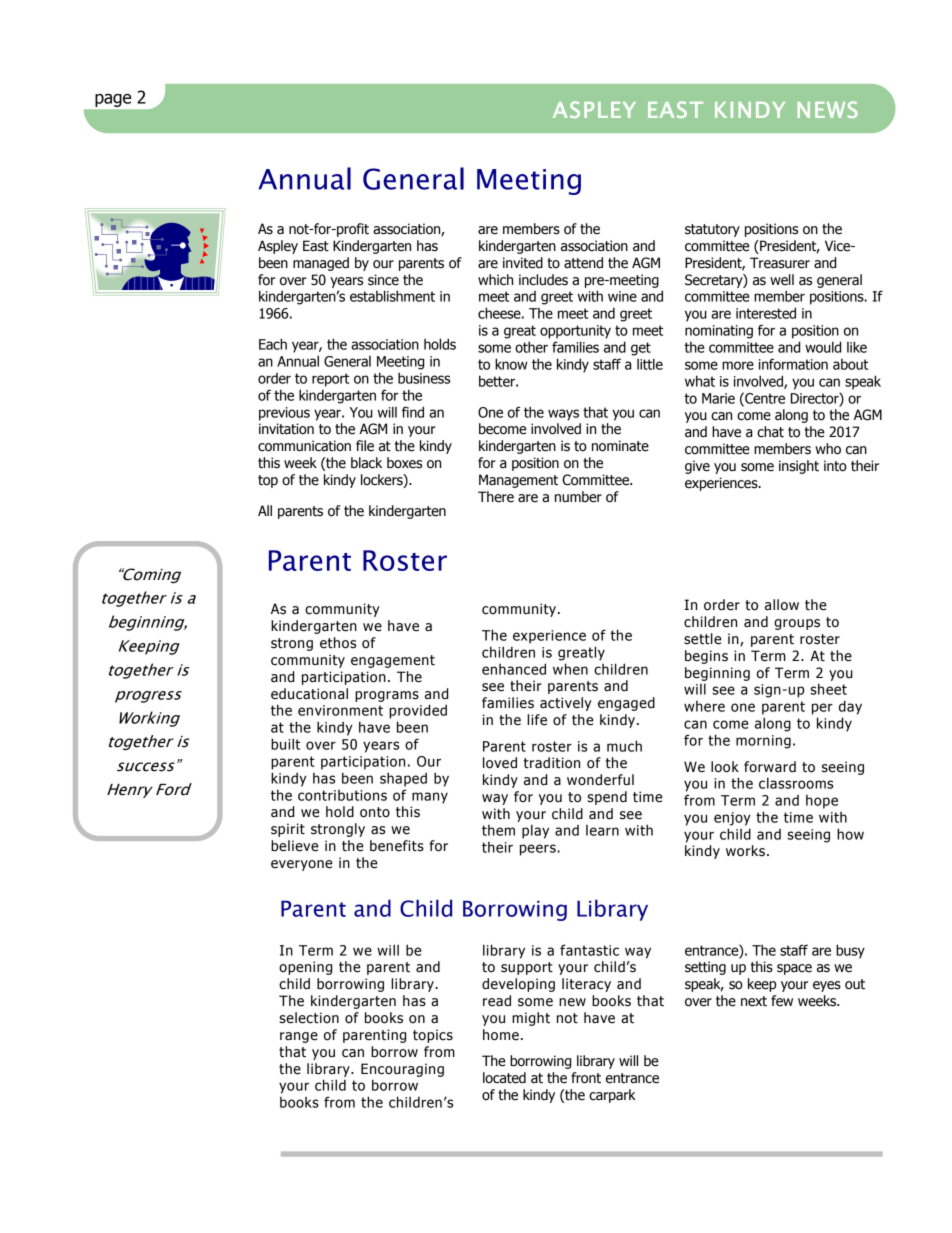 The image size is (952, 1233). I want to click on morning, so click(763, 742).
